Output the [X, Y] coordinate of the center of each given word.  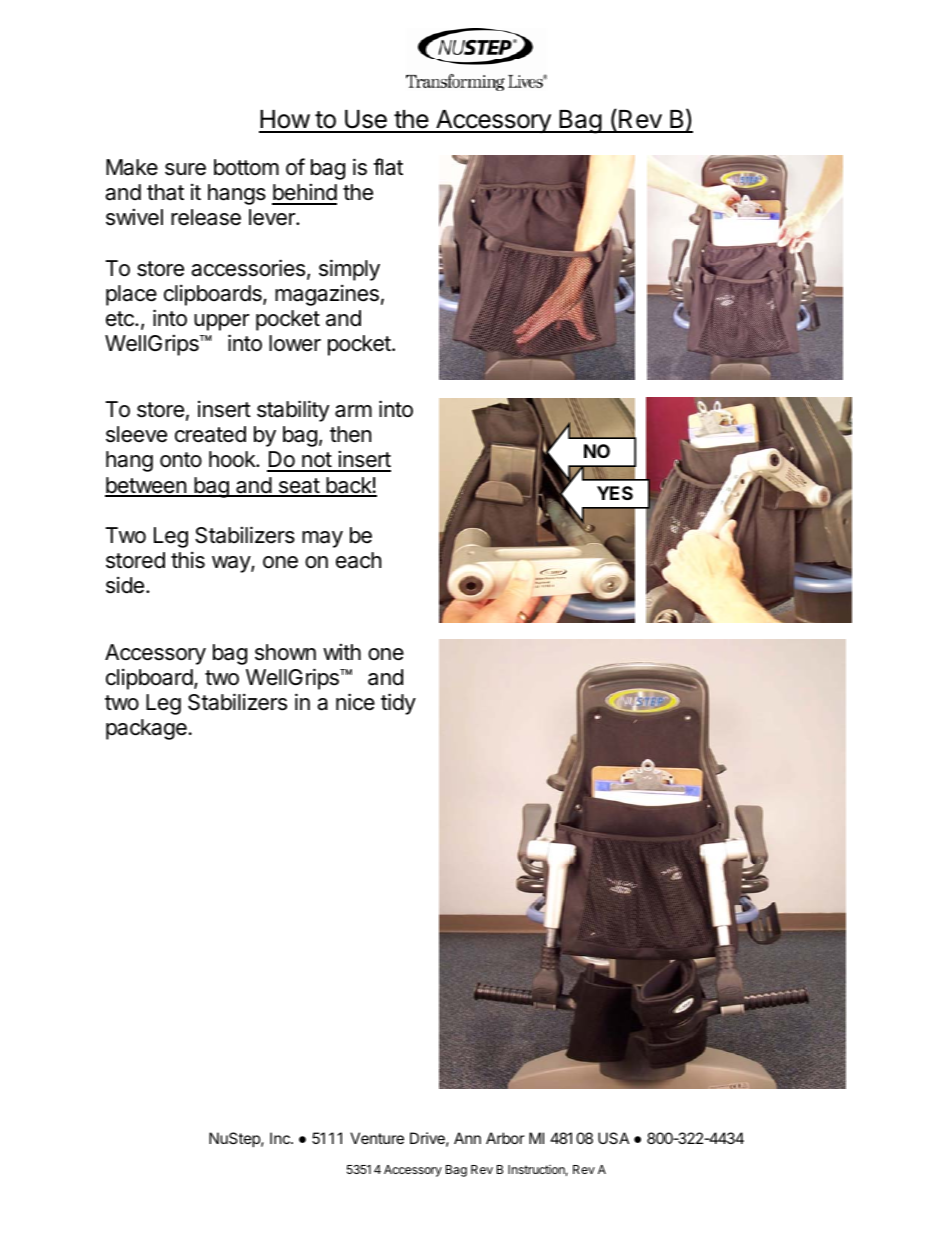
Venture [377, 1138]
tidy [398, 704]
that [165, 192]
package [146, 729]
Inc [281, 1138]
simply [349, 270]
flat [388, 167]
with [342, 651]
